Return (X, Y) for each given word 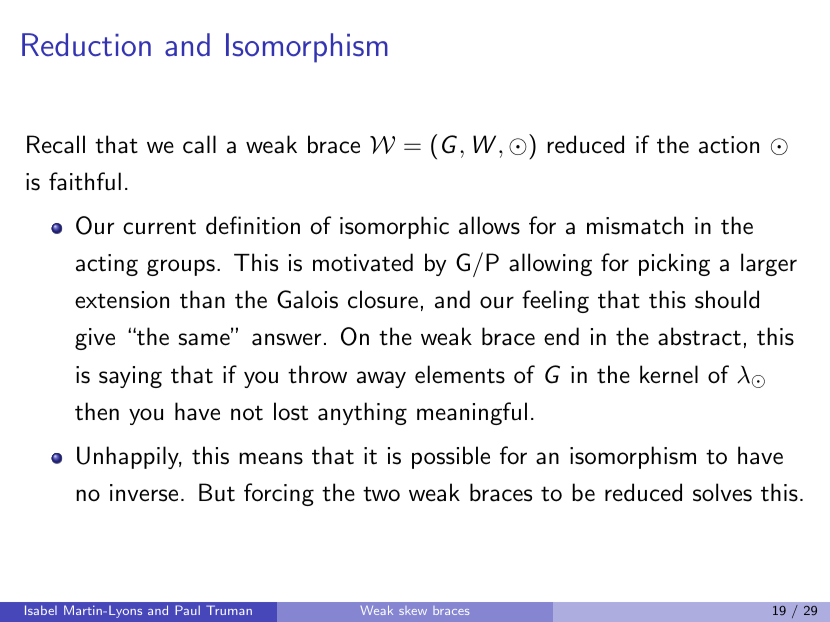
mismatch (635, 225)
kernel (669, 374)
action (729, 145)
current (159, 227)
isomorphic (394, 227)
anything (362, 413)
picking (674, 264)
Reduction (86, 44)
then (97, 411)
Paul (187, 610)
